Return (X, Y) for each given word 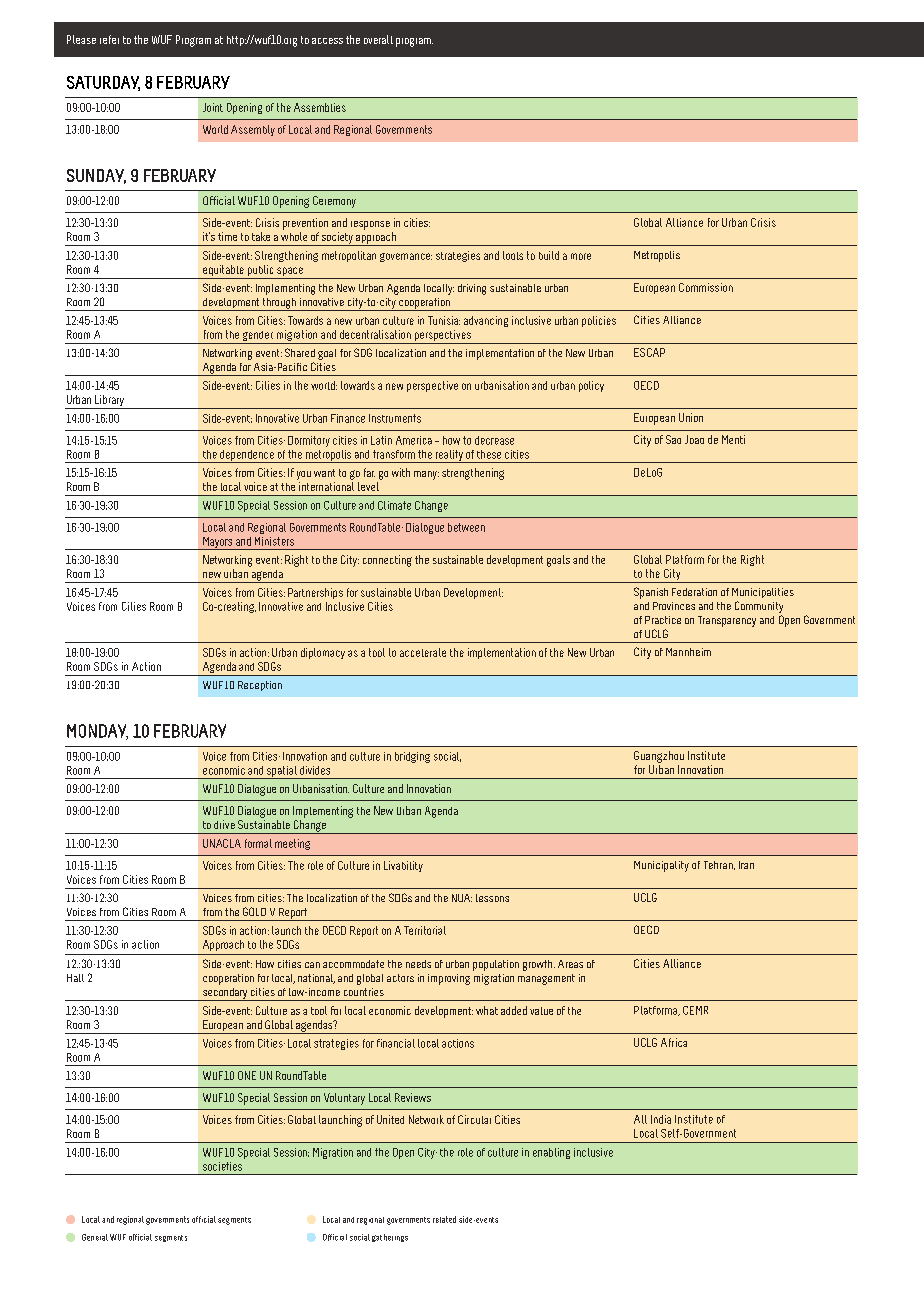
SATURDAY (103, 83)
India (661, 1119)
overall (378, 39)
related (444, 1219)
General (95, 1237)
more (581, 256)
